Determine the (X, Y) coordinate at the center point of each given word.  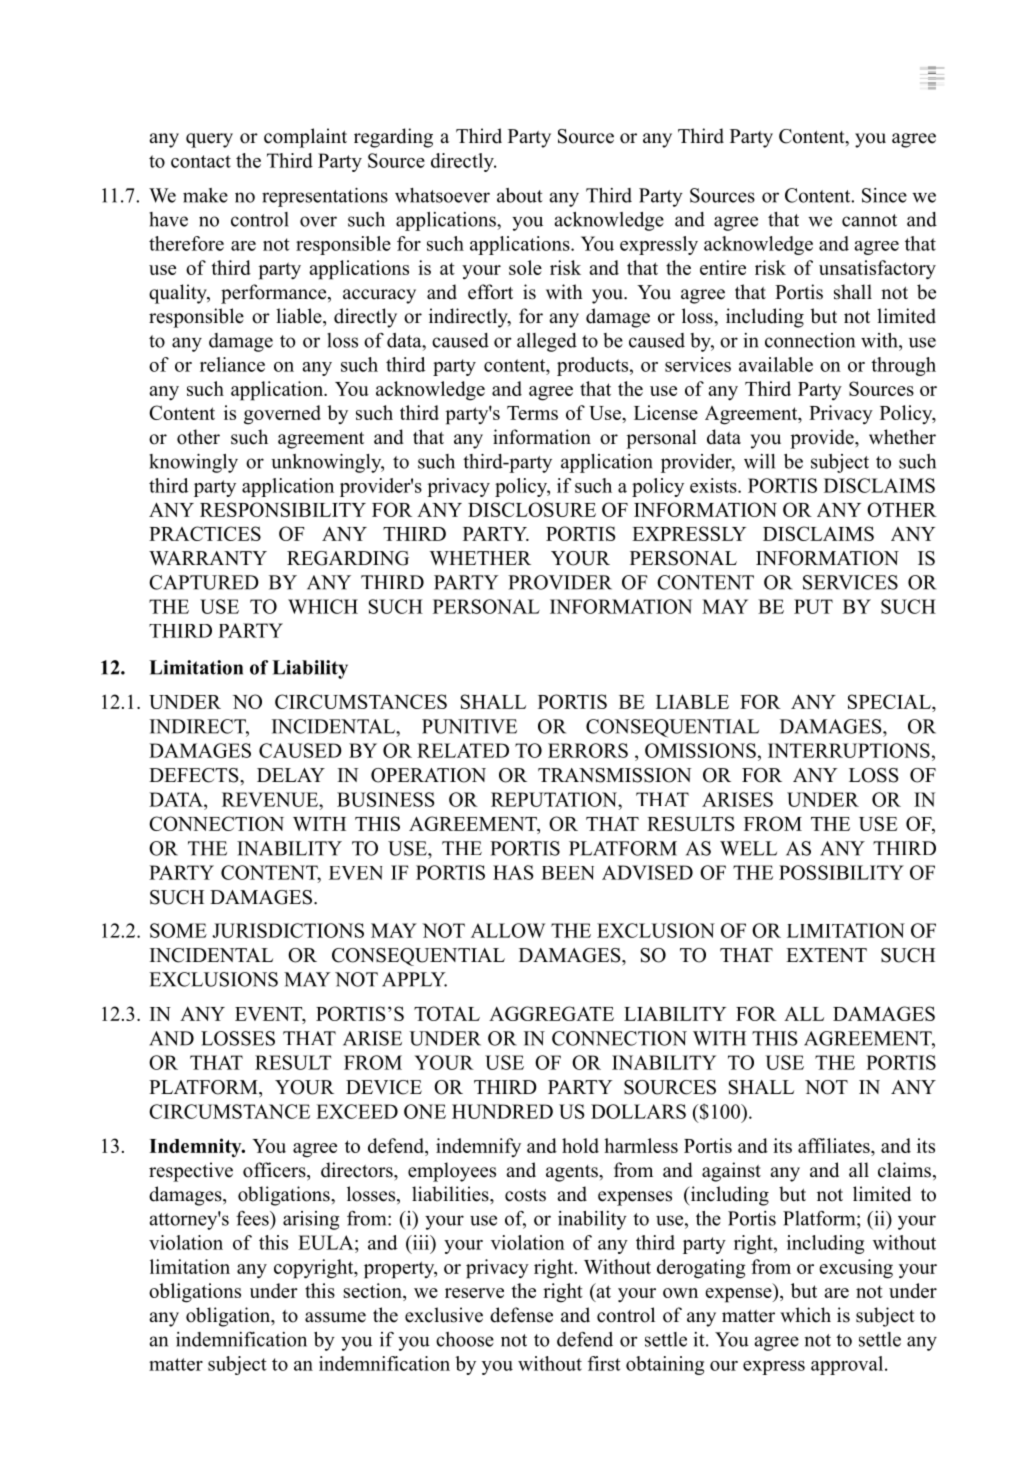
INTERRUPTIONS (849, 750)
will (759, 461)
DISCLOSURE (532, 509)
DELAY (291, 775)
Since (884, 195)
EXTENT (826, 955)
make (205, 195)
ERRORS (588, 750)
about (520, 195)
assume (335, 1317)
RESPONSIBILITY (283, 509)
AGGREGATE (551, 1013)
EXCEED (357, 1111)
